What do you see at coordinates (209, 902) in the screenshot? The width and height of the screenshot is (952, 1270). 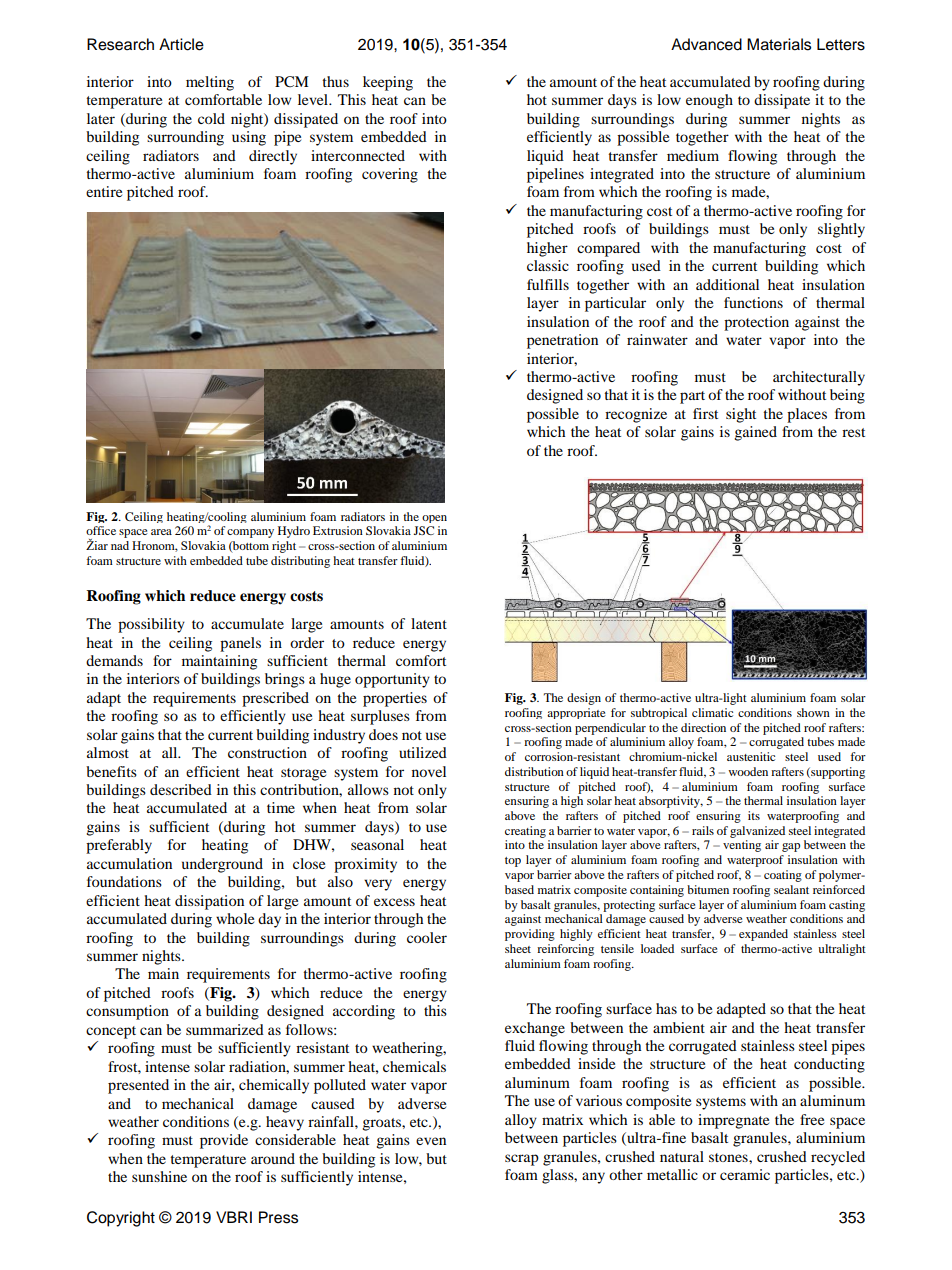 I see `dissipation` at bounding box center [209, 902].
